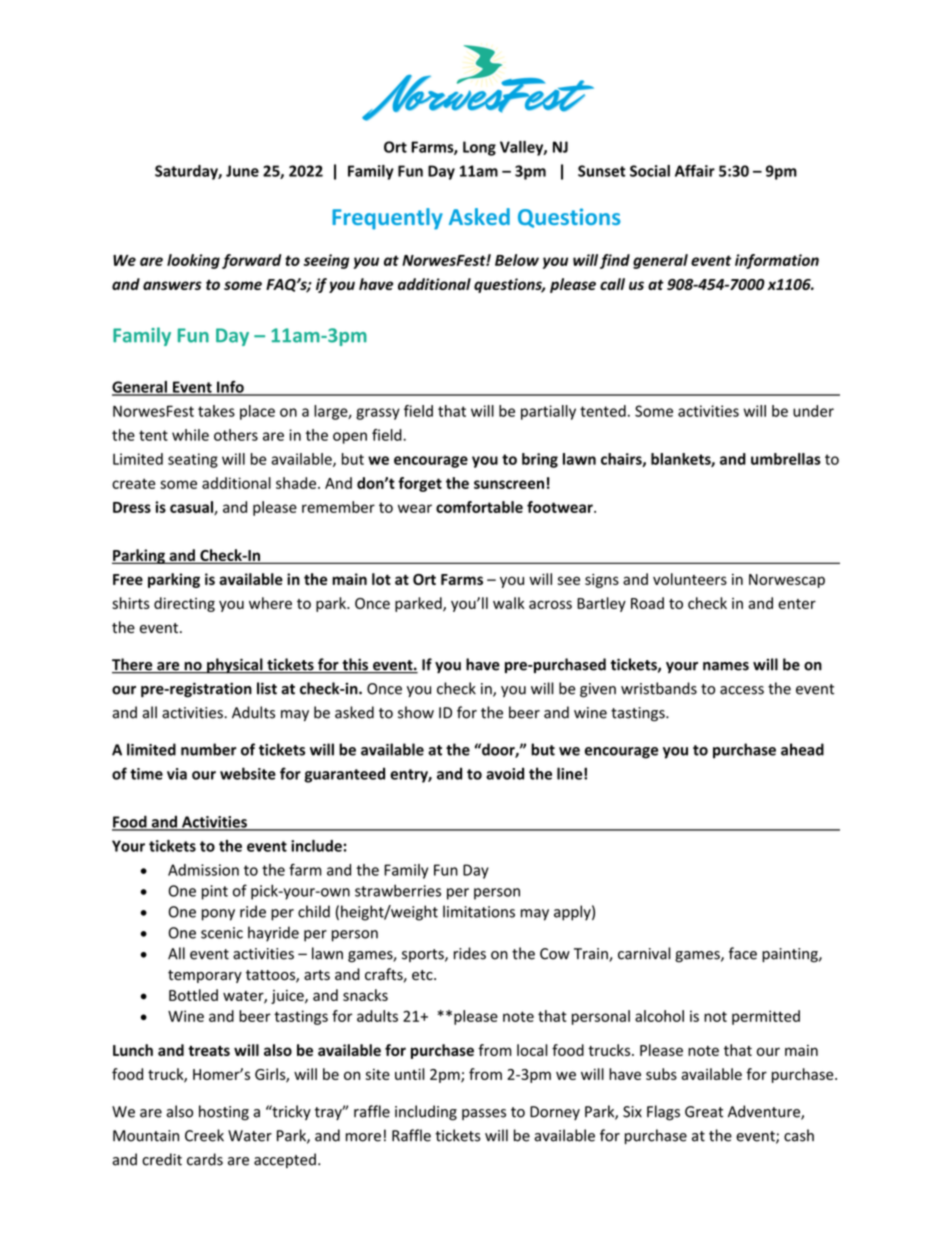 Image resolution: width=952 pixels, height=1233 pixels. Describe the element at coordinates (235, 666) in the screenshot. I see `physical` at that location.
